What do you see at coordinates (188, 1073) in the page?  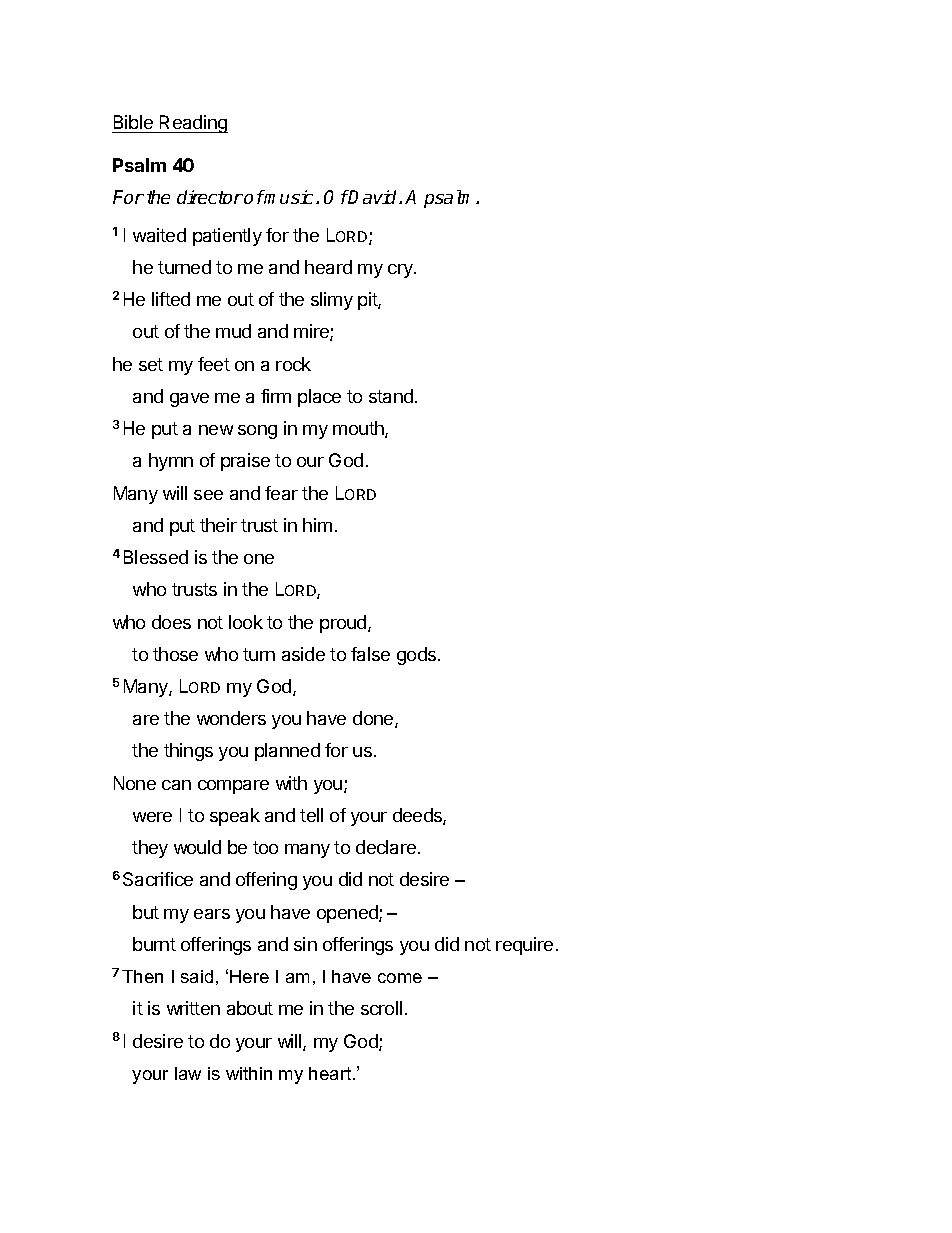 I see `law` at bounding box center [188, 1073].
